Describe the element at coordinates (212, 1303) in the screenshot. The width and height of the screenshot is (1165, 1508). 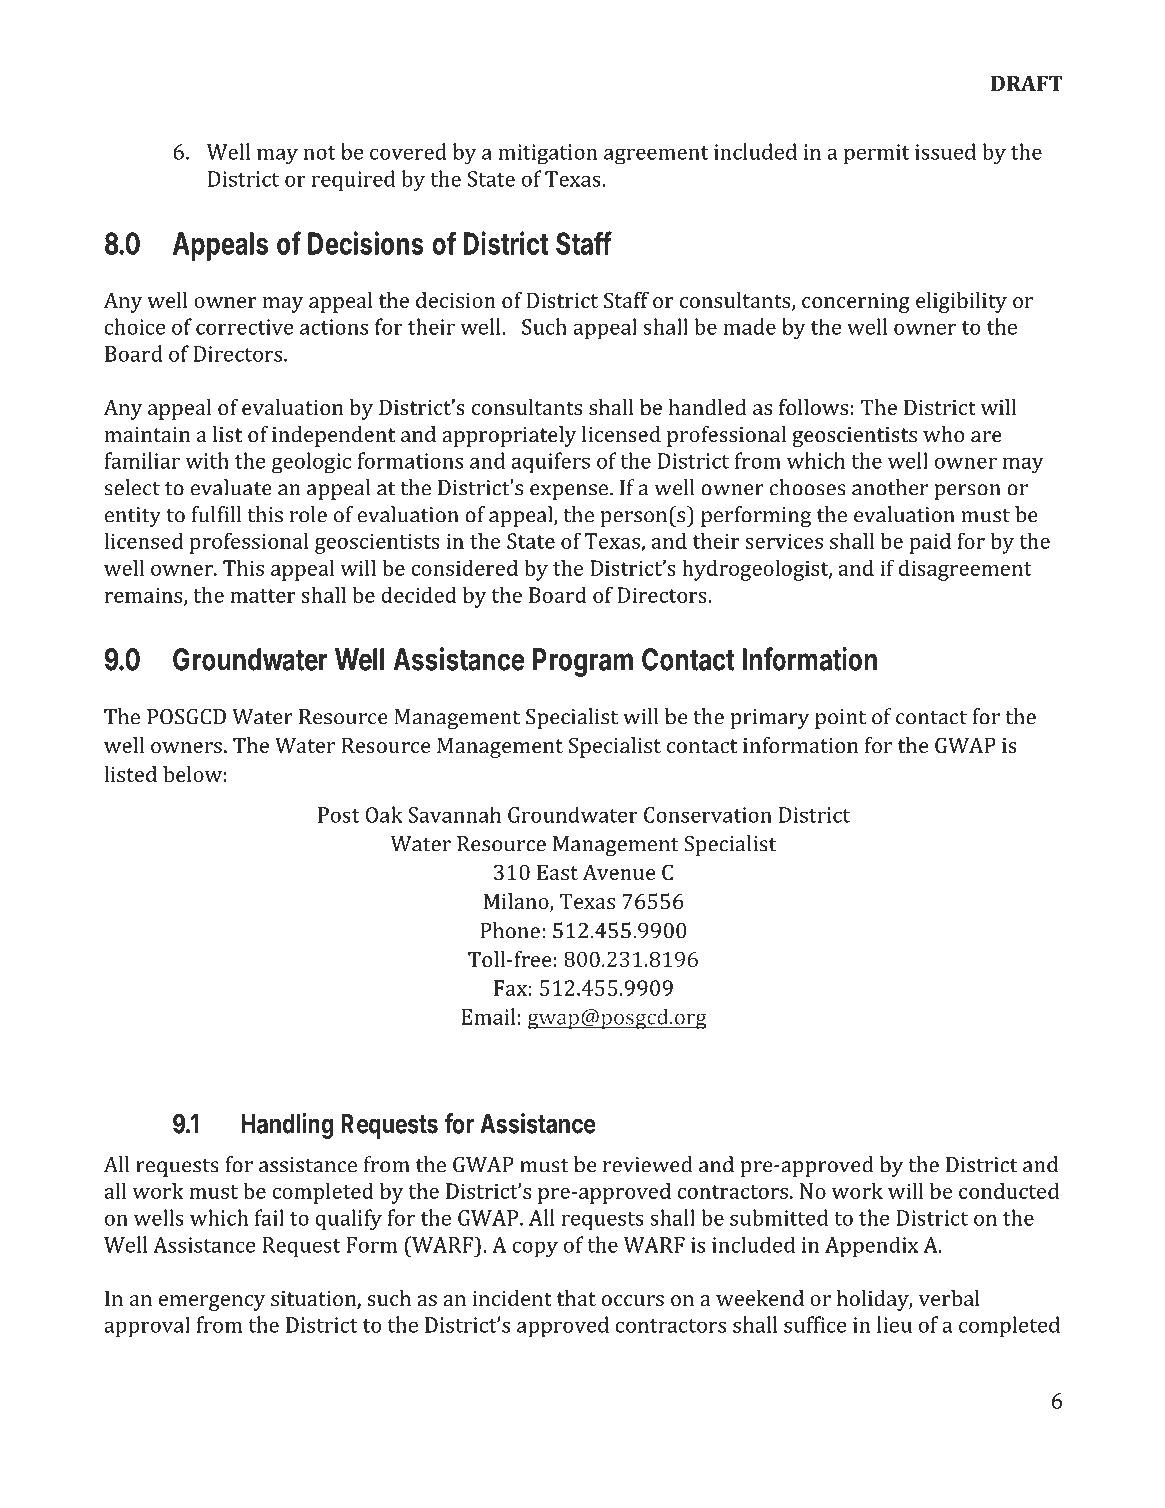
I see `emergency` at that location.
